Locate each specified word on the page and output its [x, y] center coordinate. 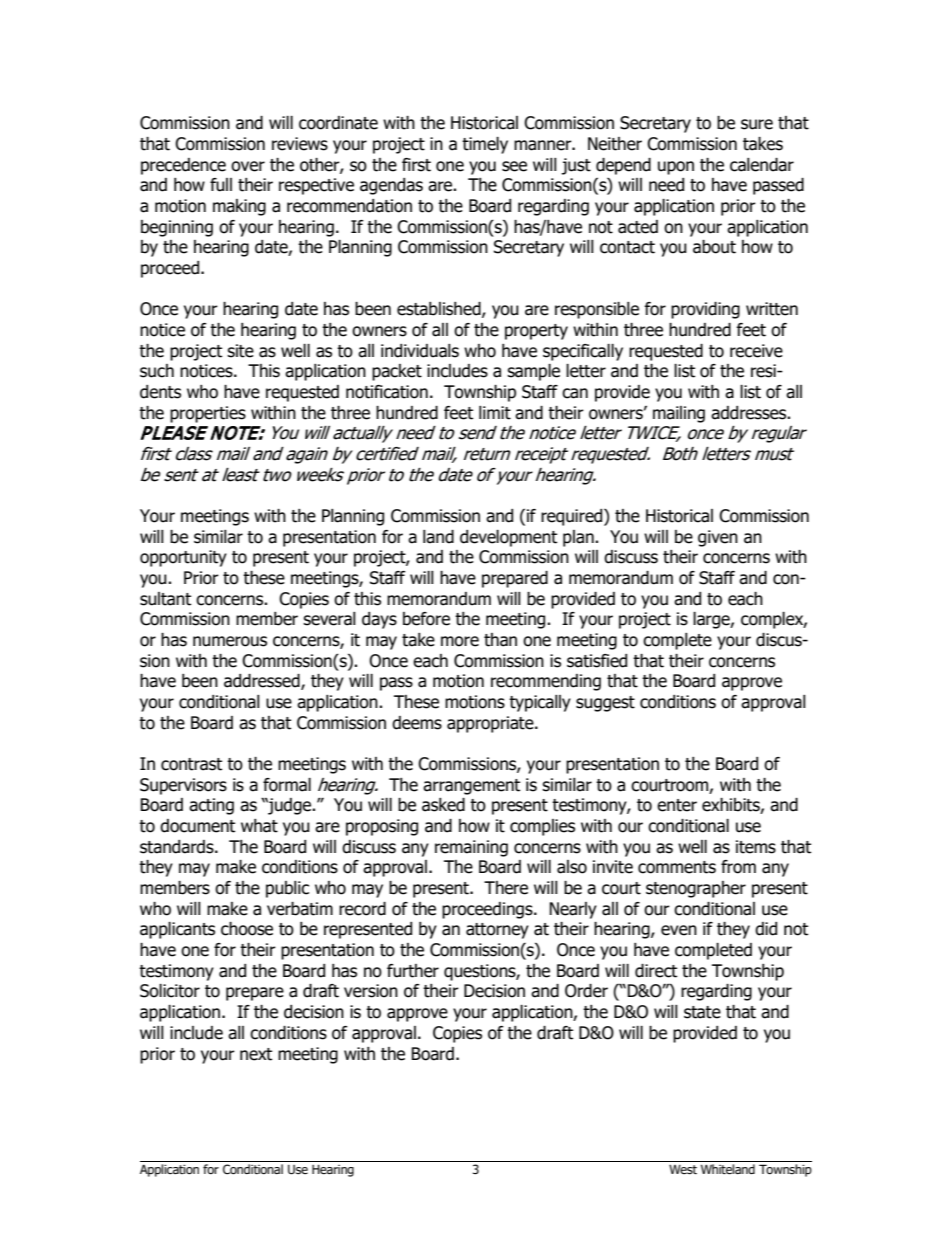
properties [208, 414]
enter [677, 805]
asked [443, 805]
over [248, 166]
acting [211, 806]
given [718, 538]
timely [485, 145]
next [256, 1054]
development [508, 538]
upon [676, 168]
